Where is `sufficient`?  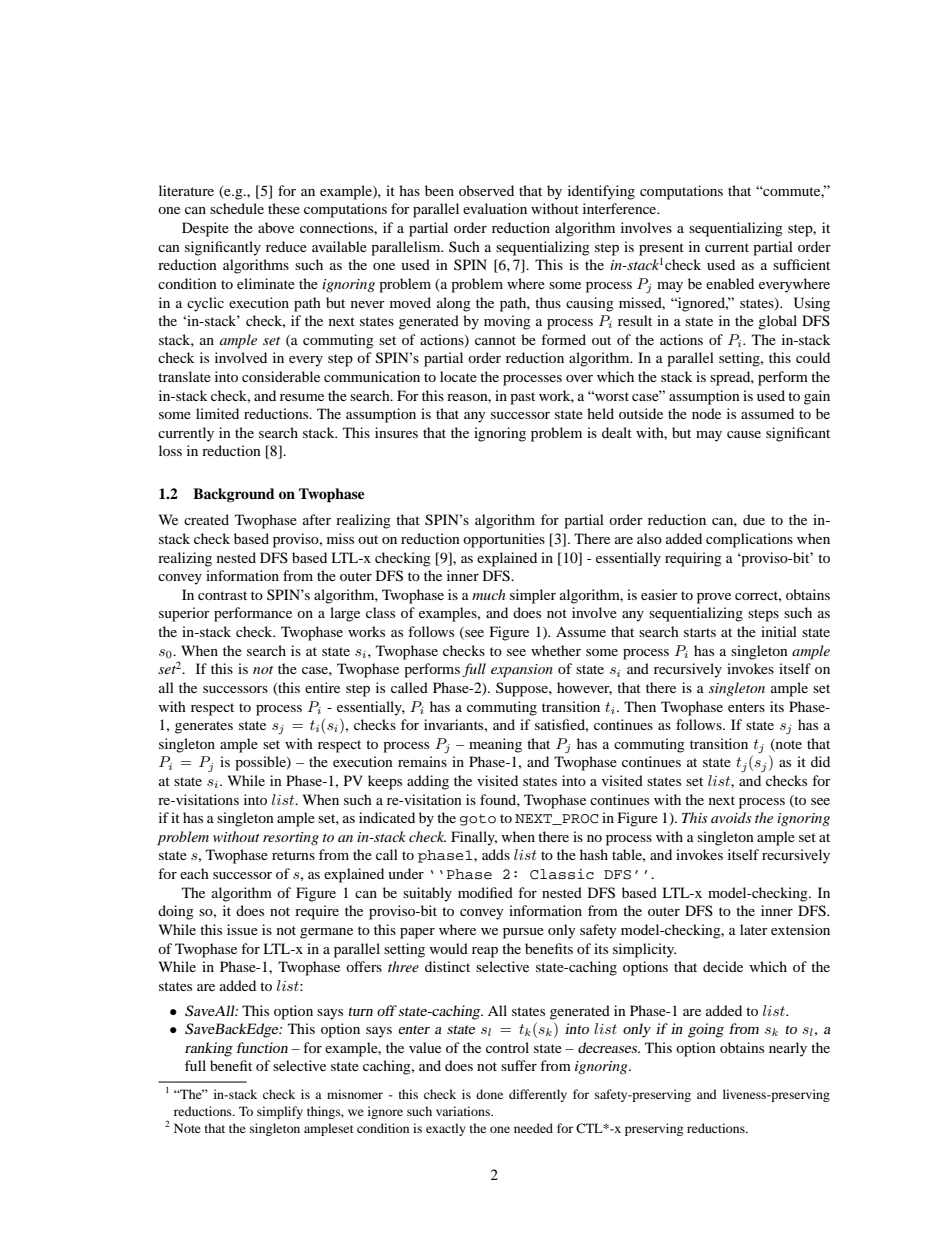
sufficient is located at coordinates (801, 264).
